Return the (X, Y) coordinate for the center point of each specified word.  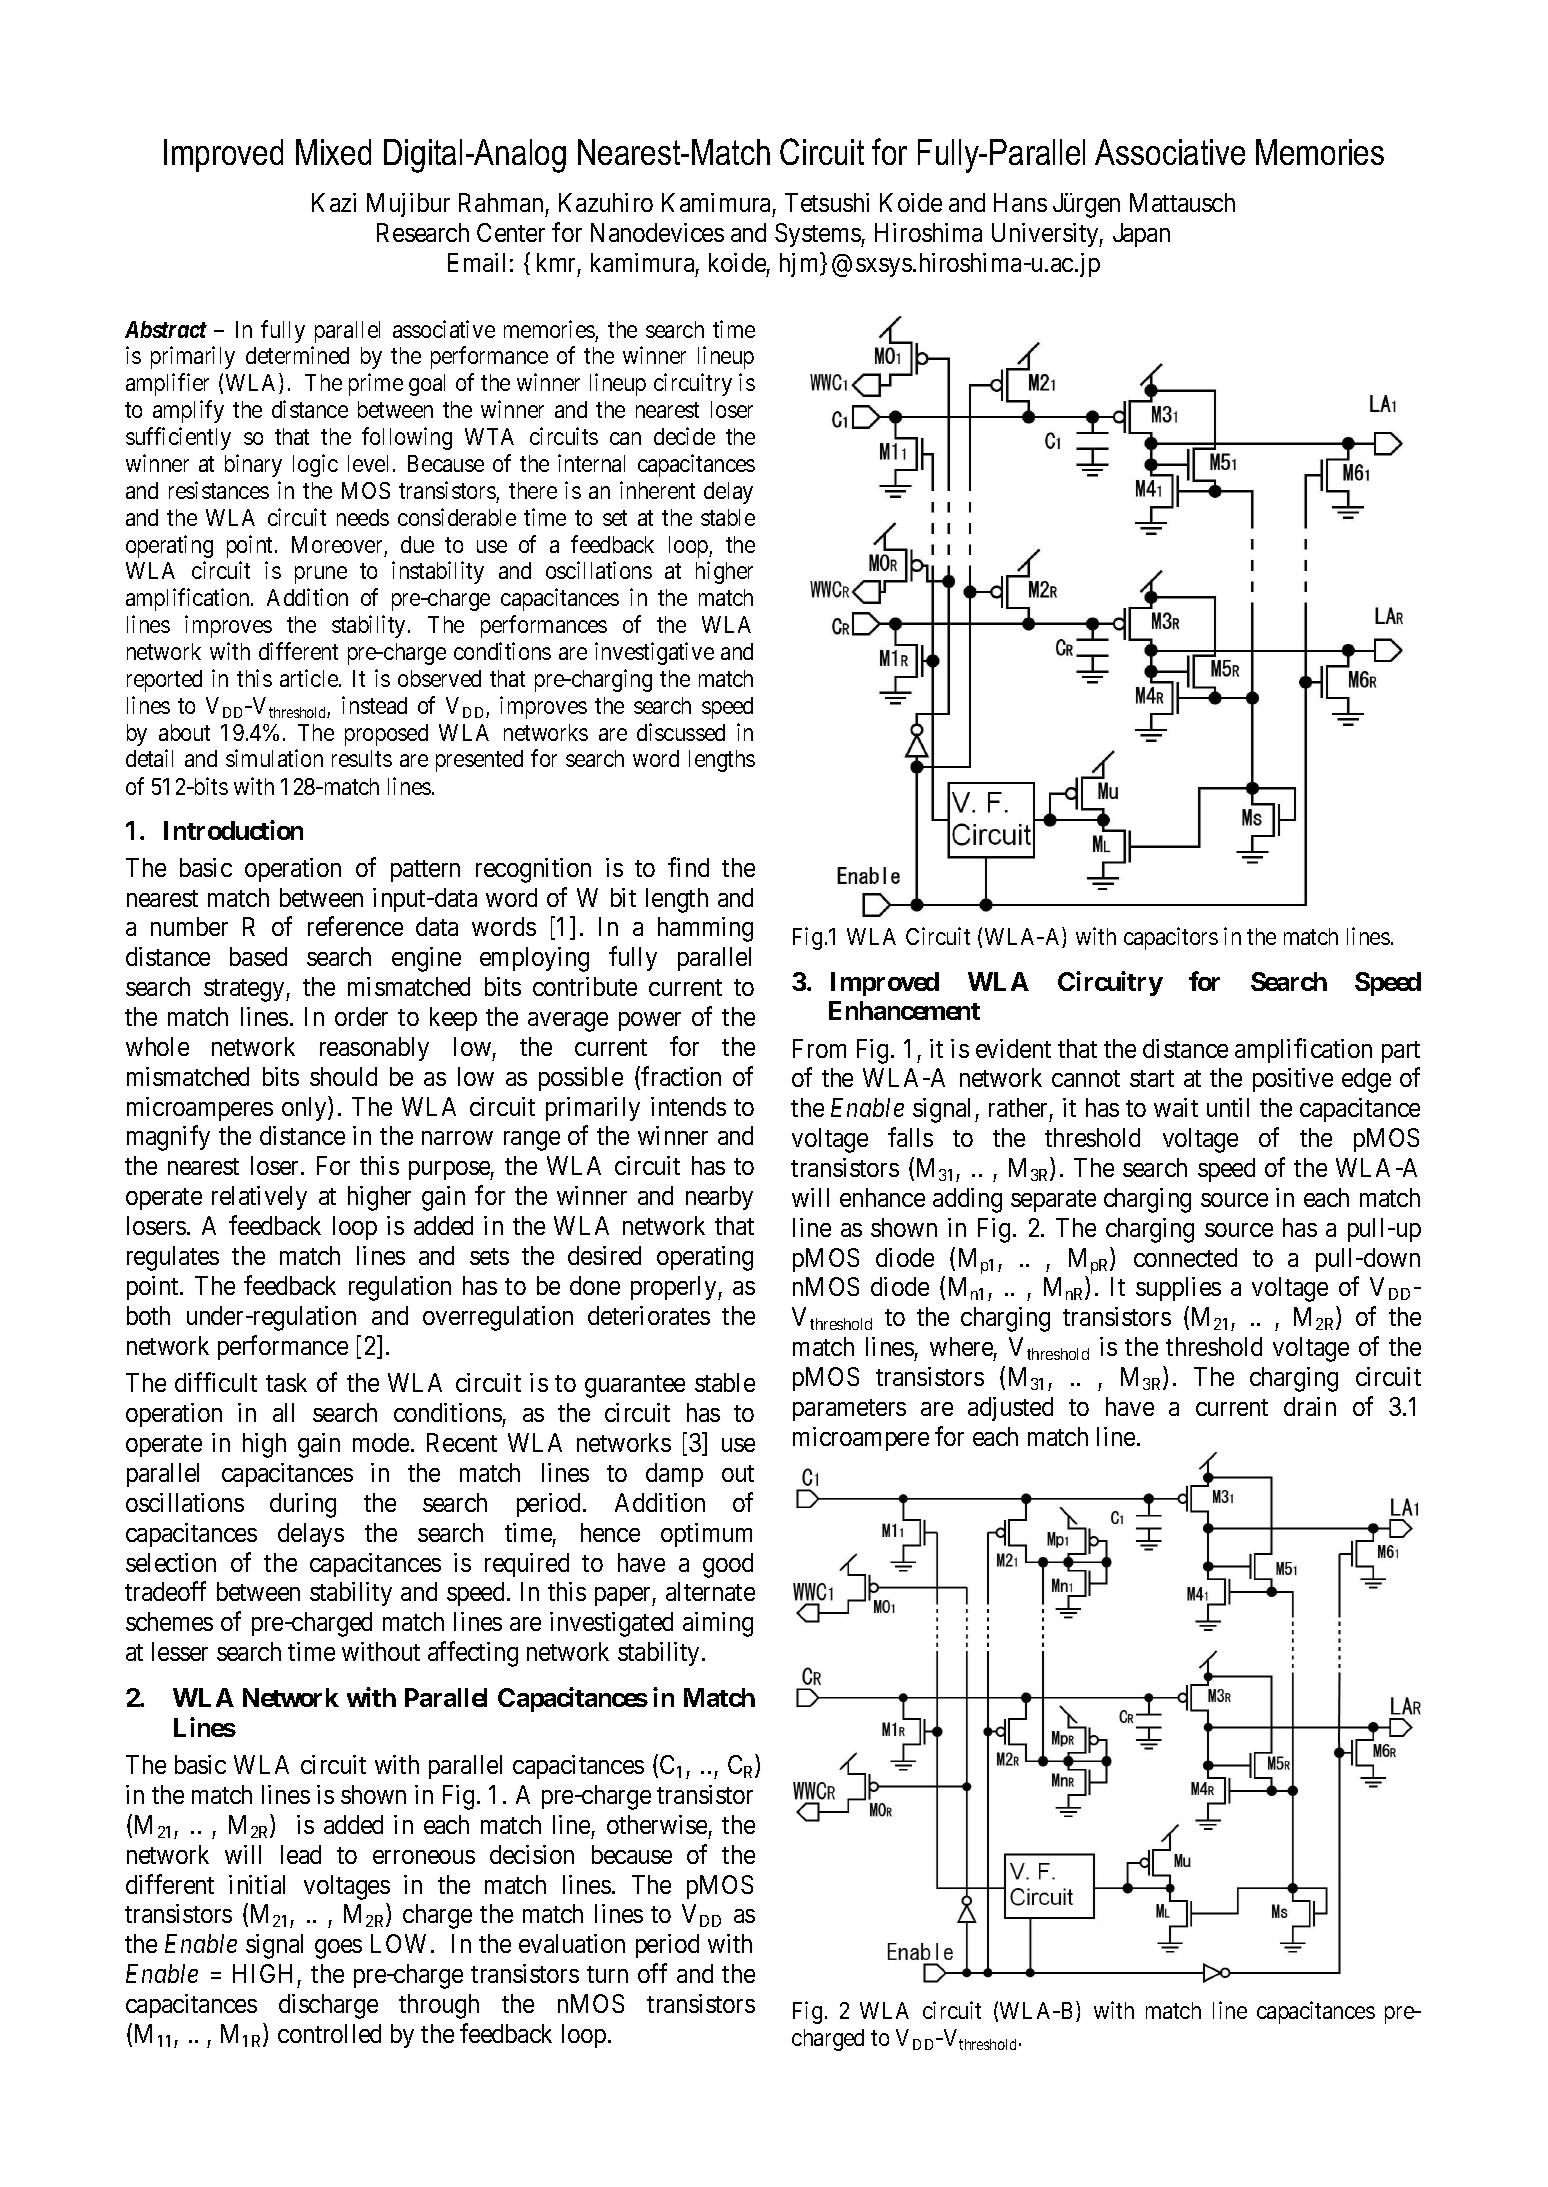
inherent (657, 490)
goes (338, 1949)
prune (321, 575)
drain (1310, 1406)
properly (675, 1288)
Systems (818, 235)
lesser (180, 1651)
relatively (259, 1198)
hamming (705, 929)
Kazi (334, 202)
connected (1185, 1257)
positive (1293, 1080)
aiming (718, 1624)
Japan (1141, 235)
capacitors (1171, 938)
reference (355, 926)
